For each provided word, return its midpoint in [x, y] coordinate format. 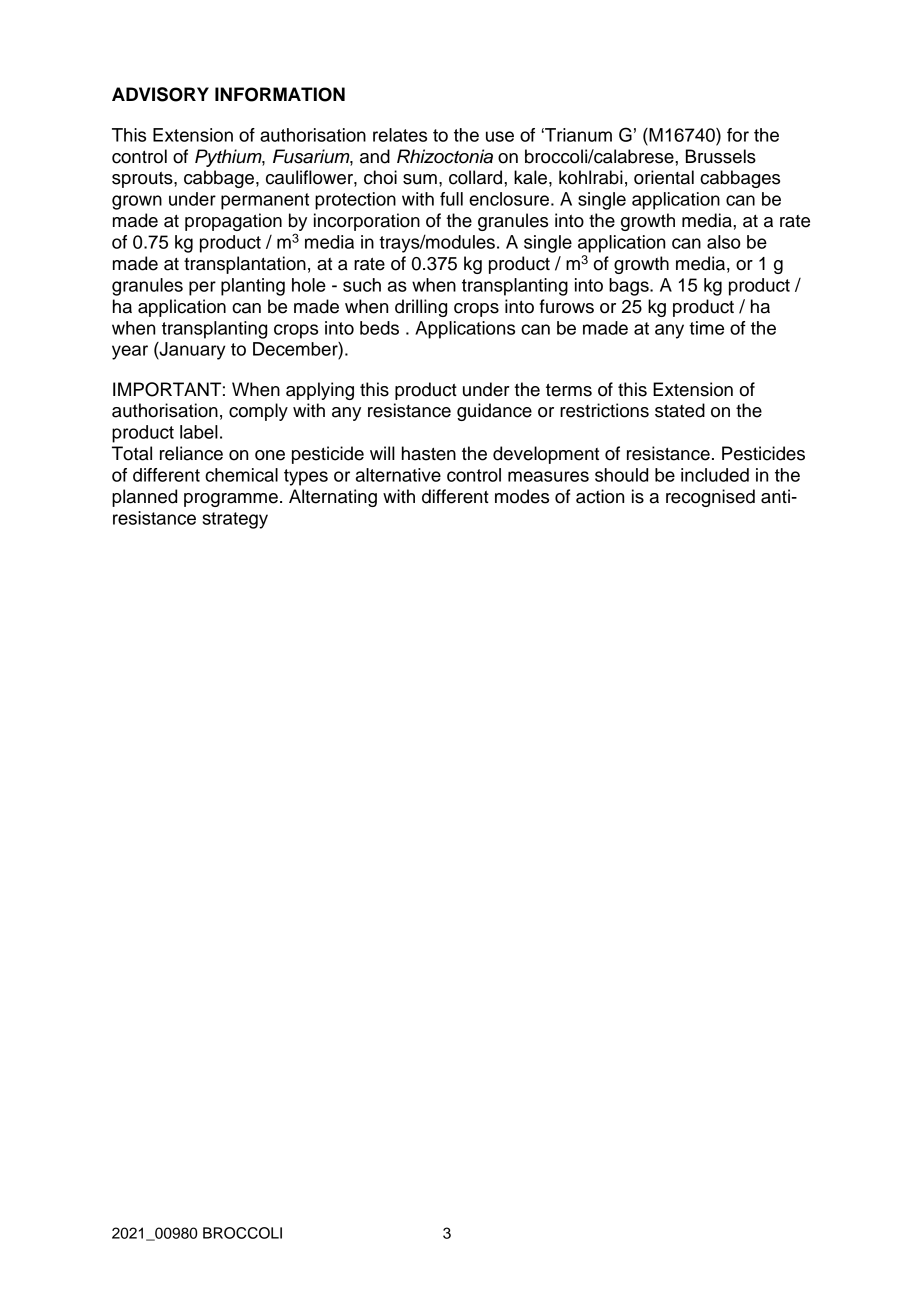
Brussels [721, 156]
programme [231, 500]
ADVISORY [160, 94]
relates [400, 135]
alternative [398, 475]
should [621, 475]
